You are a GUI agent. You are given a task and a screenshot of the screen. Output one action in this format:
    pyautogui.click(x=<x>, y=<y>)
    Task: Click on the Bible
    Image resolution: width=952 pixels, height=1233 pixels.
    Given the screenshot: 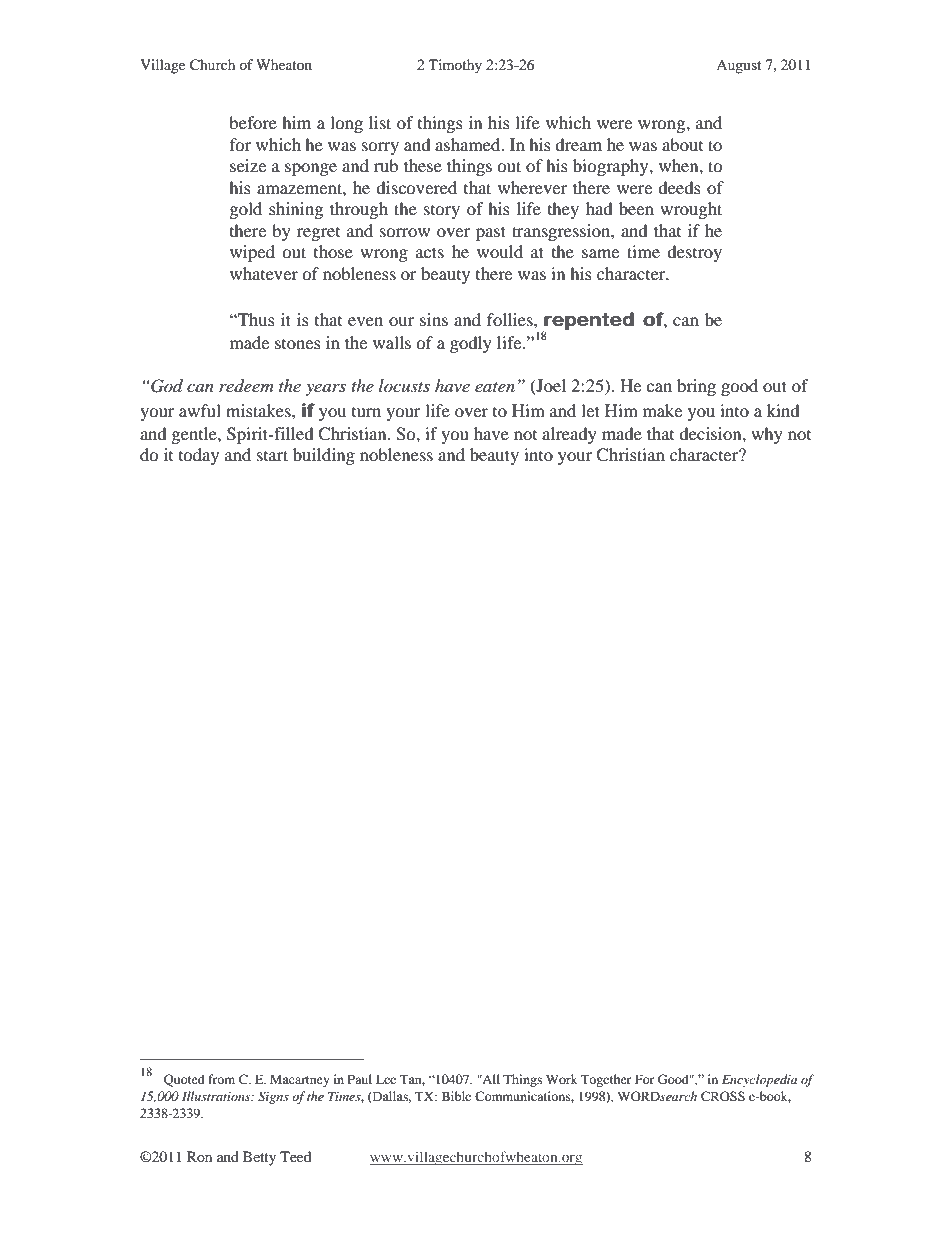 What is the action you would take?
    pyautogui.click(x=456, y=1096)
